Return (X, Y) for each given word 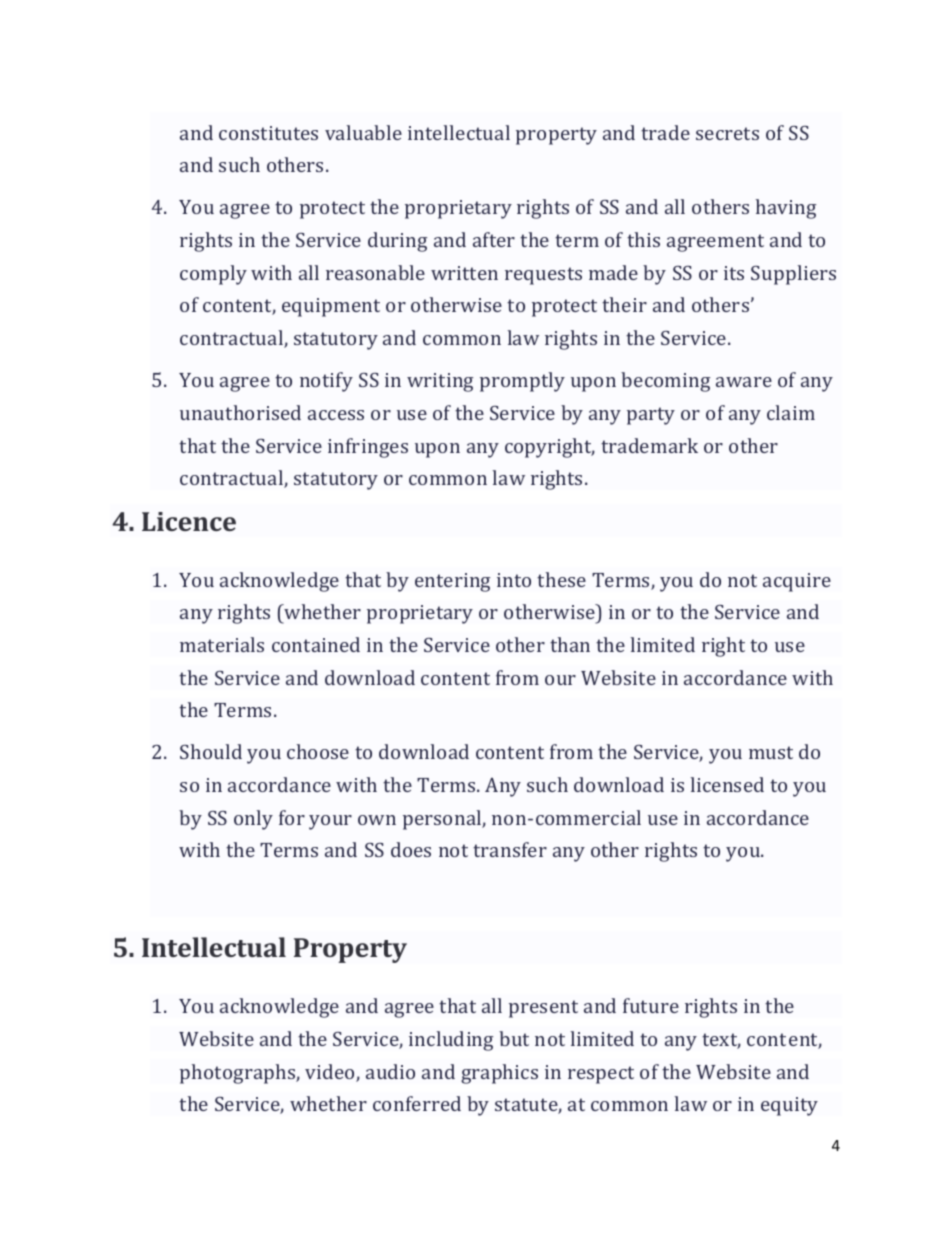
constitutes (268, 133)
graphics (499, 1074)
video (331, 1073)
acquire (797, 582)
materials (222, 644)
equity (789, 1106)
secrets (727, 133)
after (494, 239)
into (514, 580)
